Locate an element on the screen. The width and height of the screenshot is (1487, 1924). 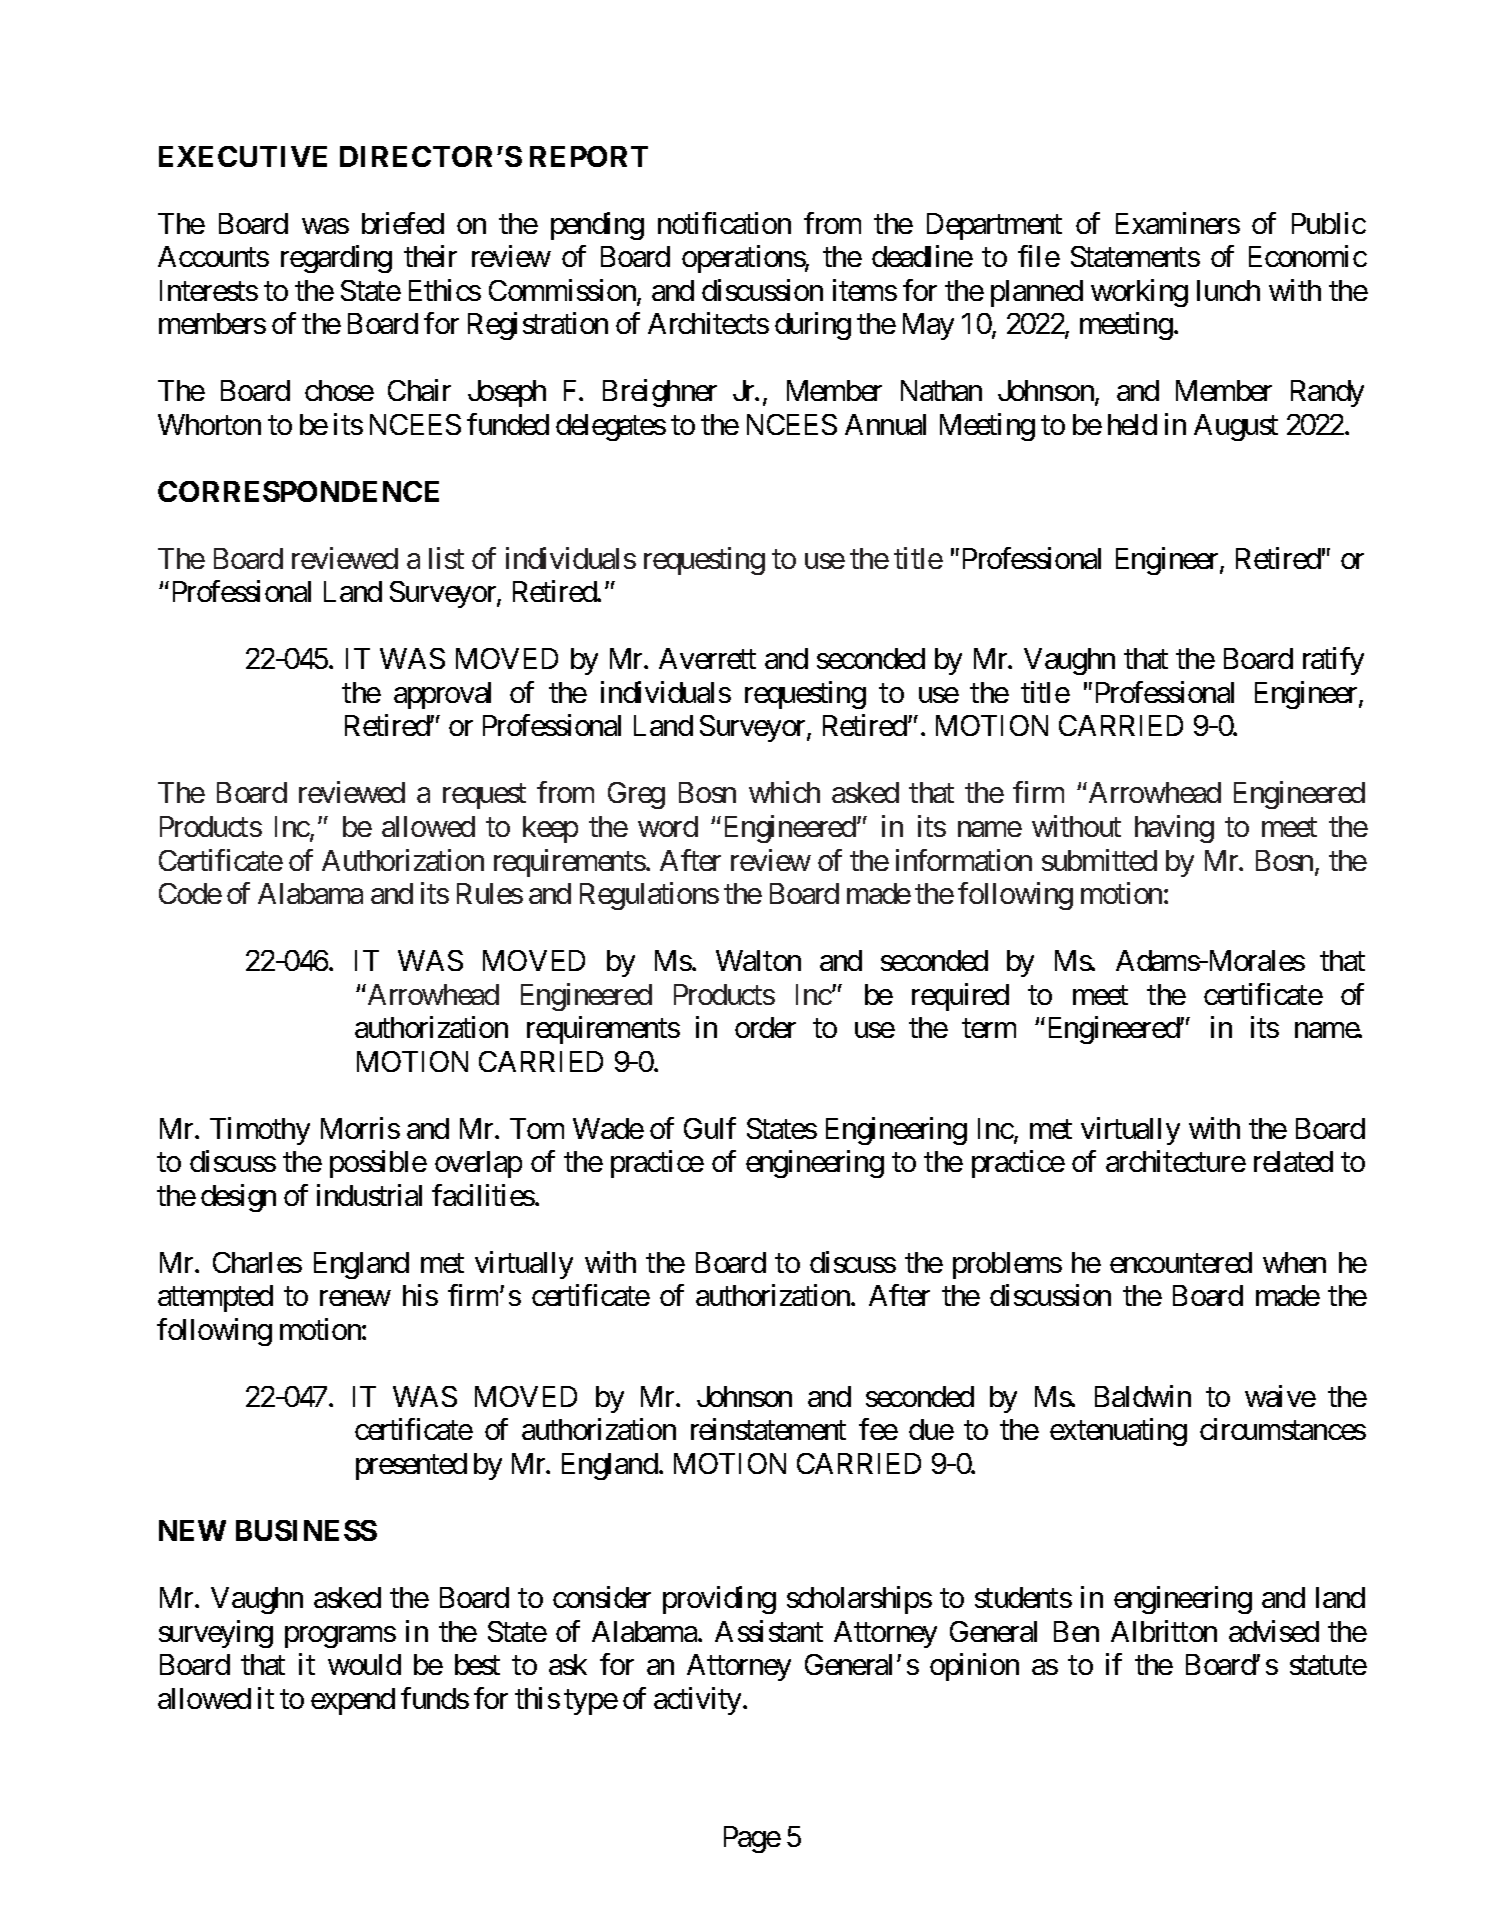
submitted is located at coordinates (1099, 860).
